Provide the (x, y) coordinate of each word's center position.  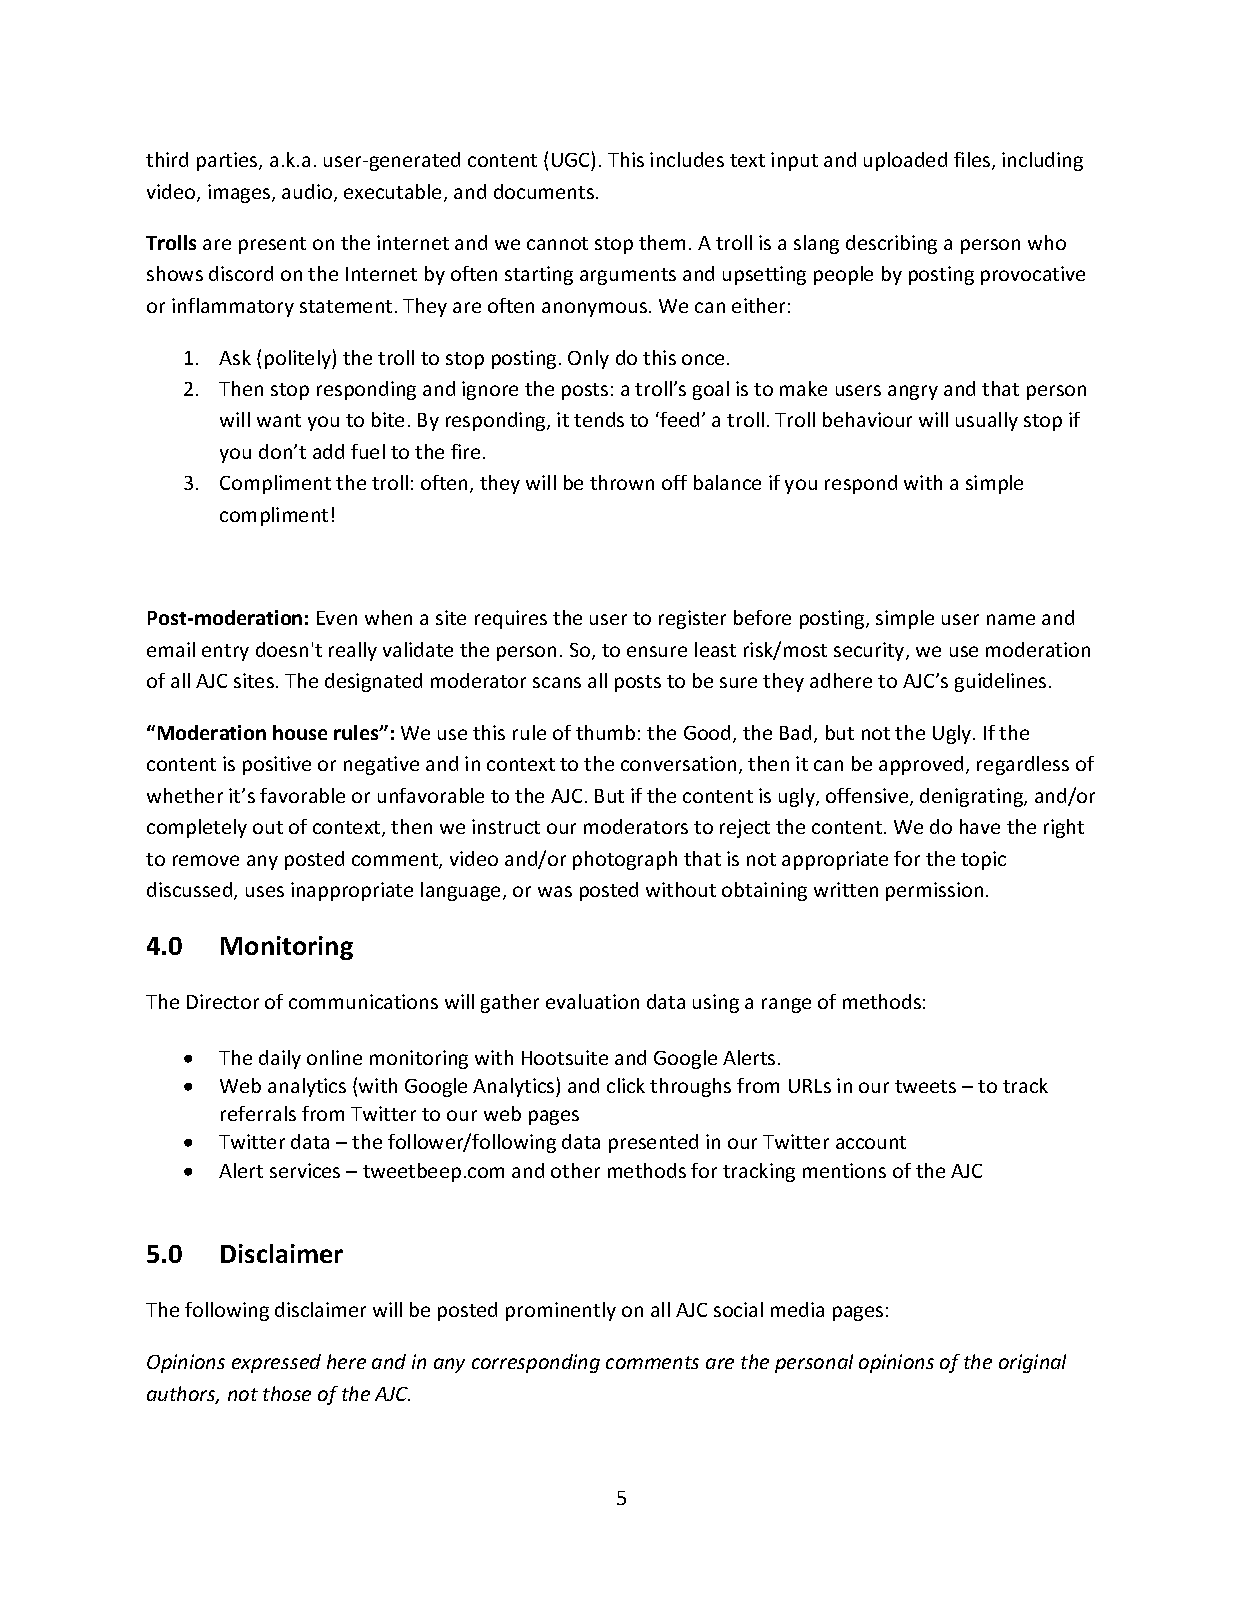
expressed (276, 1363)
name (1011, 619)
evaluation (592, 1001)
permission (934, 891)
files (973, 161)
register (692, 619)
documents (545, 191)
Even (337, 618)
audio (308, 193)
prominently (561, 1311)
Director (223, 1001)
